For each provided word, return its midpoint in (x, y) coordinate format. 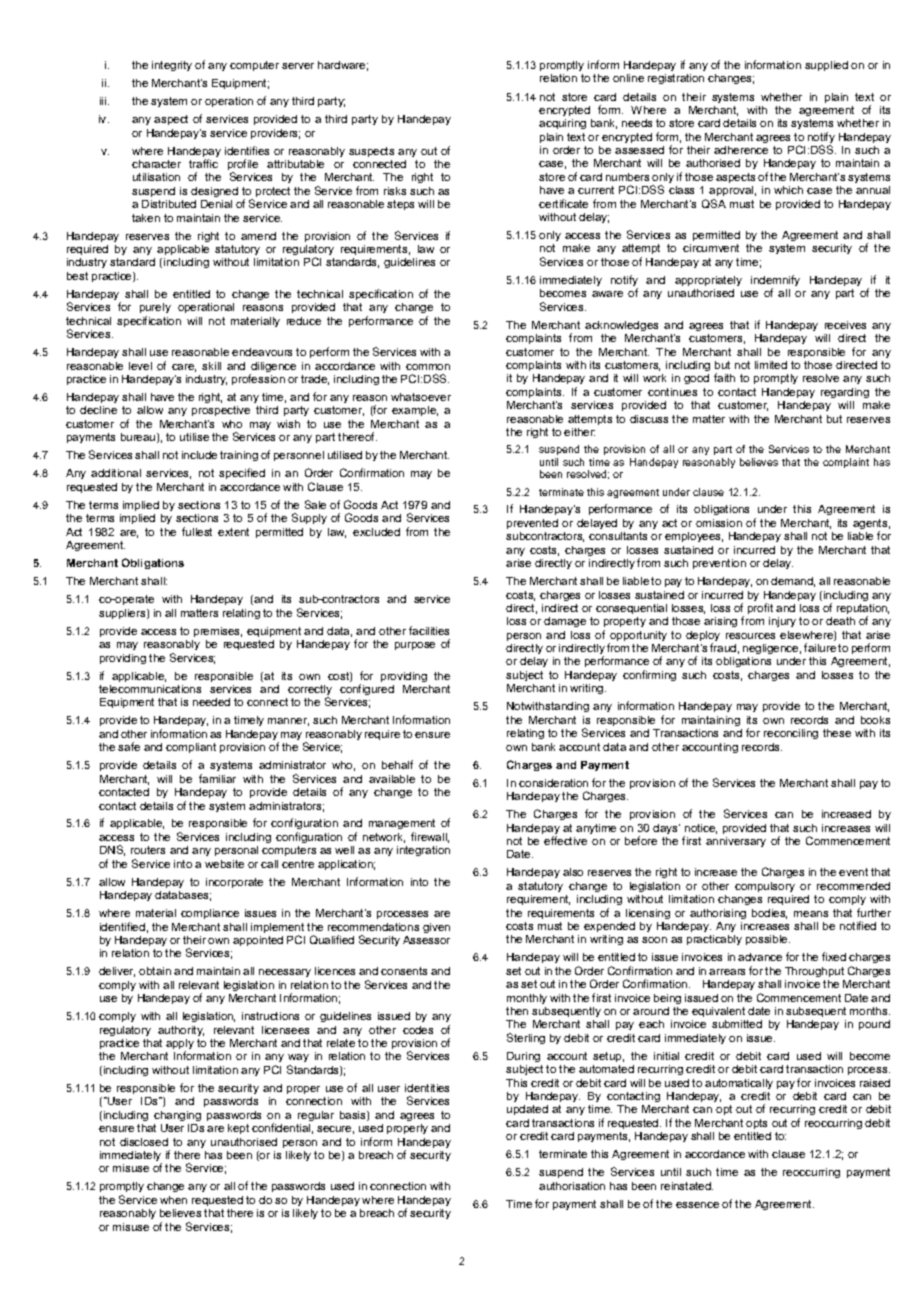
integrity (172, 66)
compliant (191, 748)
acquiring (562, 124)
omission (719, 523)
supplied (826, 66)
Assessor (426, 940)
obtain (155, 971)
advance (760, 957)
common (428, 367)
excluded (376, 532)
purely (155, 310)
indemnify (775, 282)
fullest (197, 531)
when (173, 1200)
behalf (397, 764)
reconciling (791, 734)
